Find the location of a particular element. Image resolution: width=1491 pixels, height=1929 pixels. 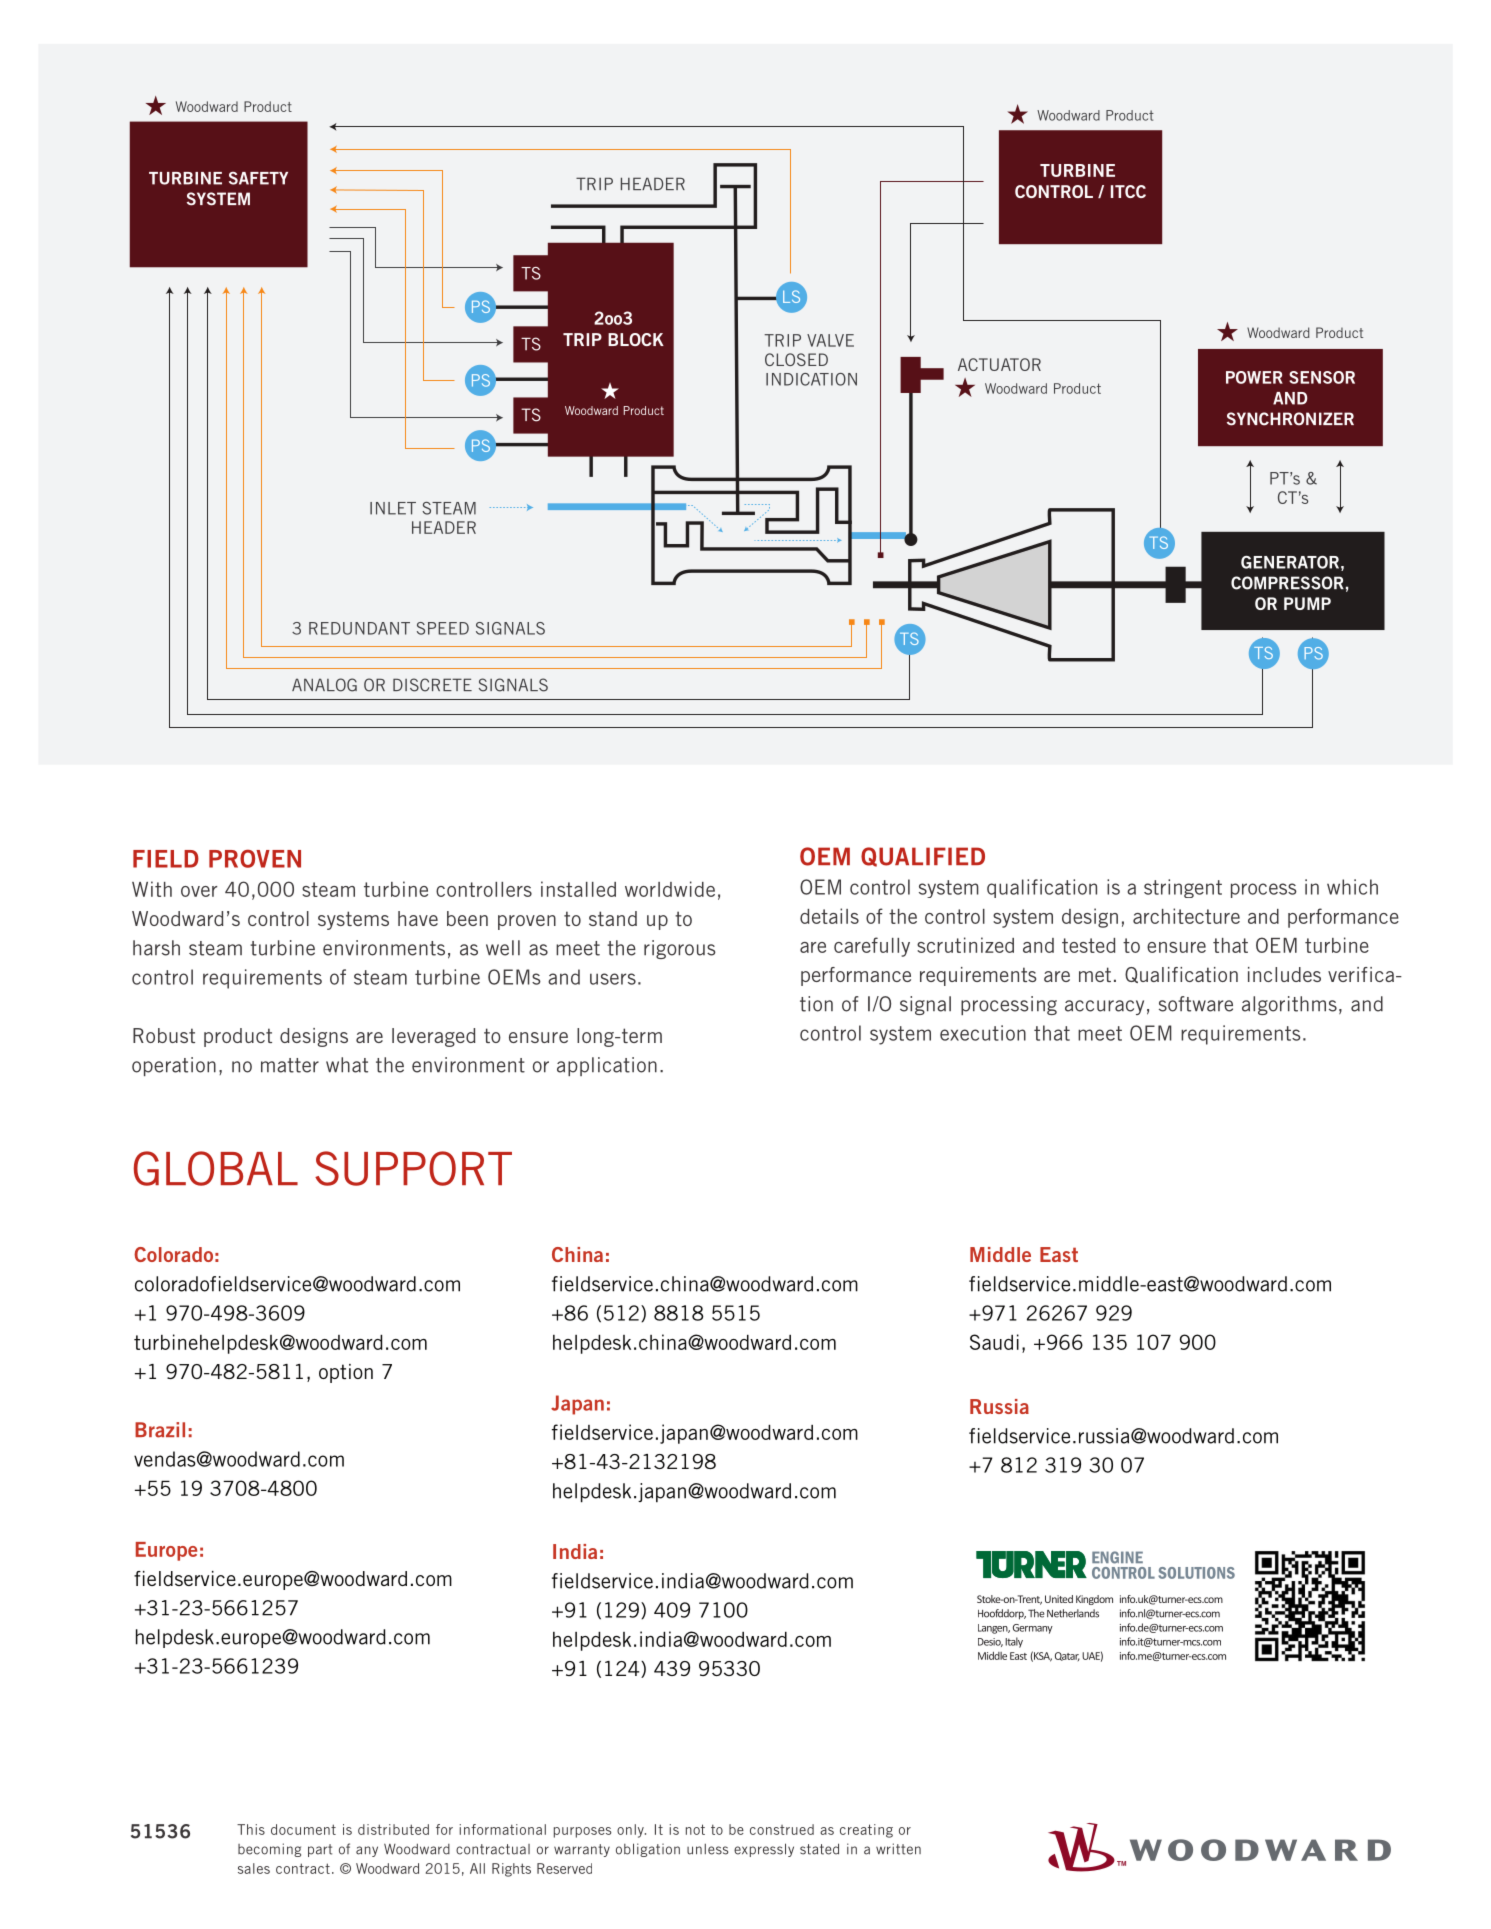

SUPPORT is located at coordinates (413, 1168).
